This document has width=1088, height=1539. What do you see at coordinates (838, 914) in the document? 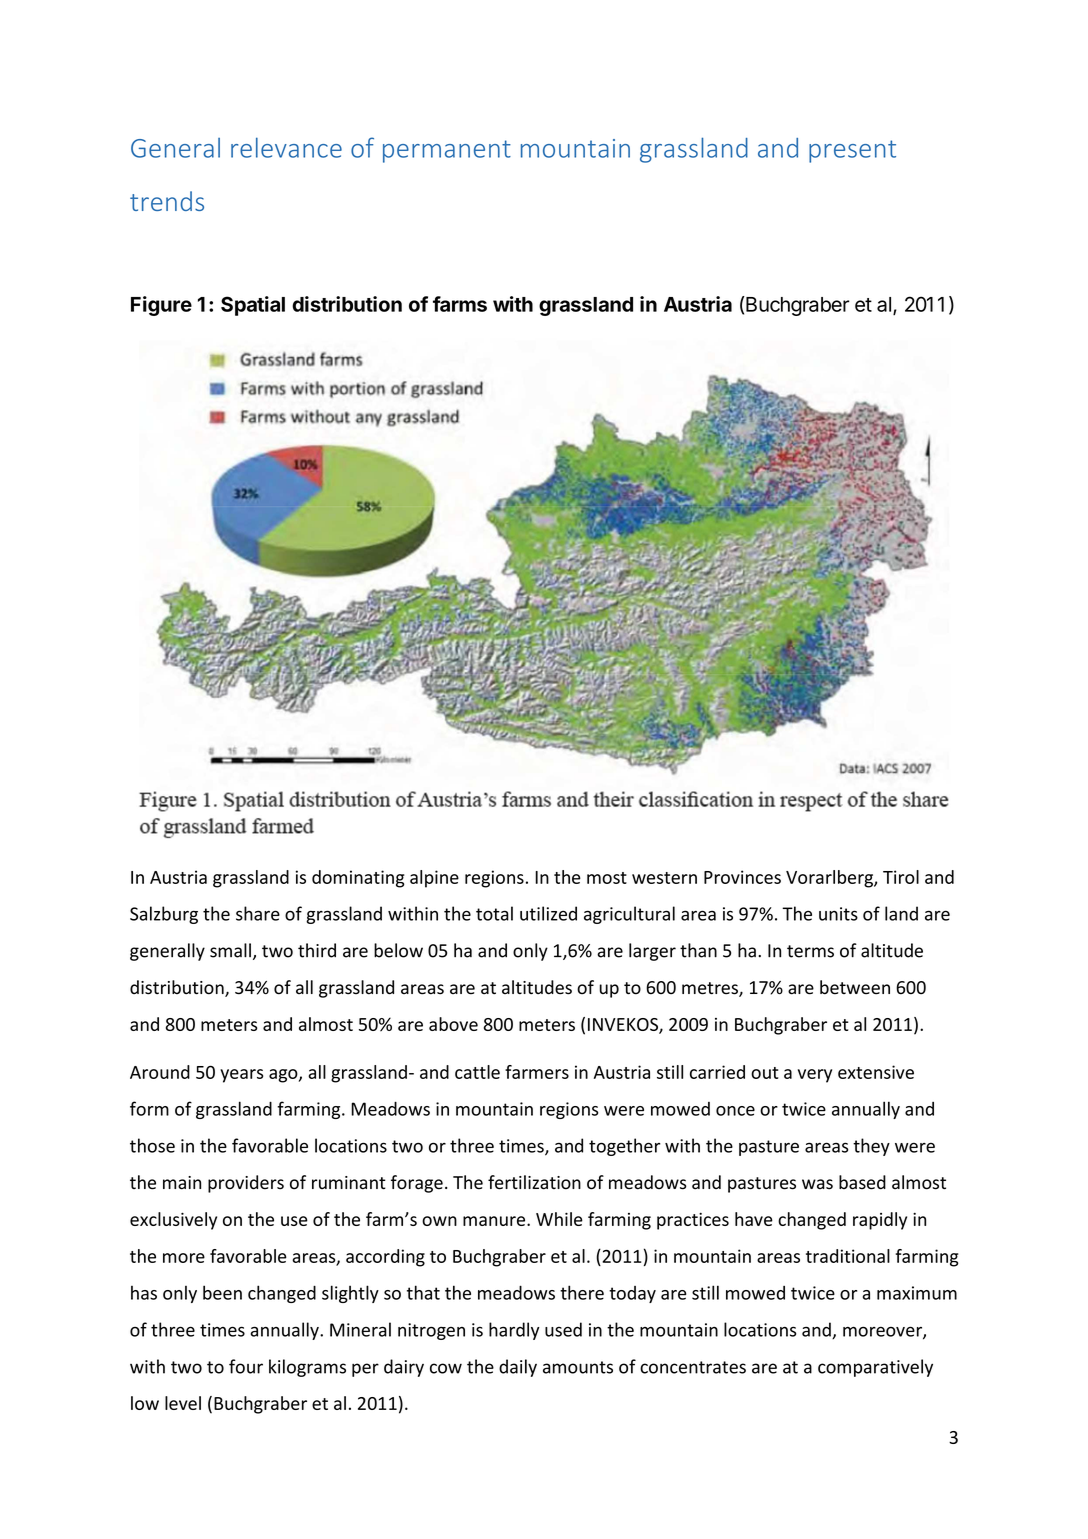
I see `units` at bounding box center [838, 914].
